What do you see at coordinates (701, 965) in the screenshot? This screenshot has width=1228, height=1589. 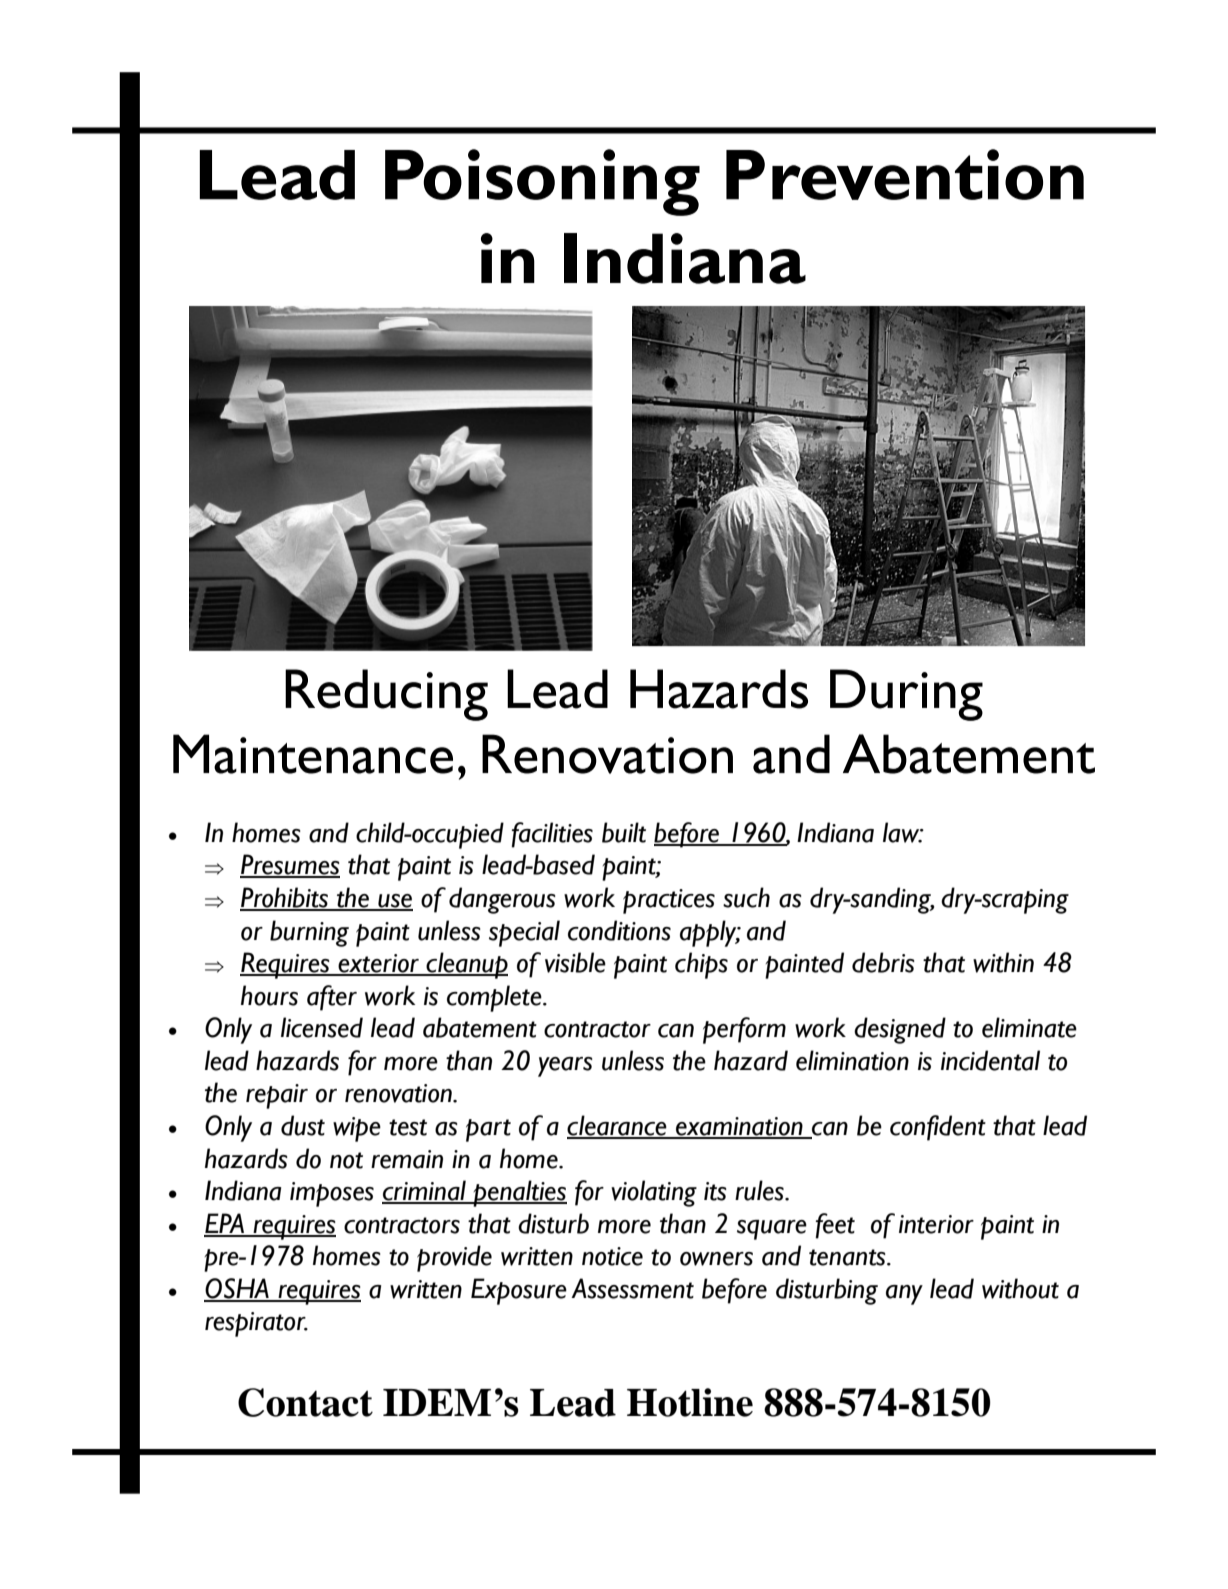 I see `chips` at bounding box center [701, 965].
